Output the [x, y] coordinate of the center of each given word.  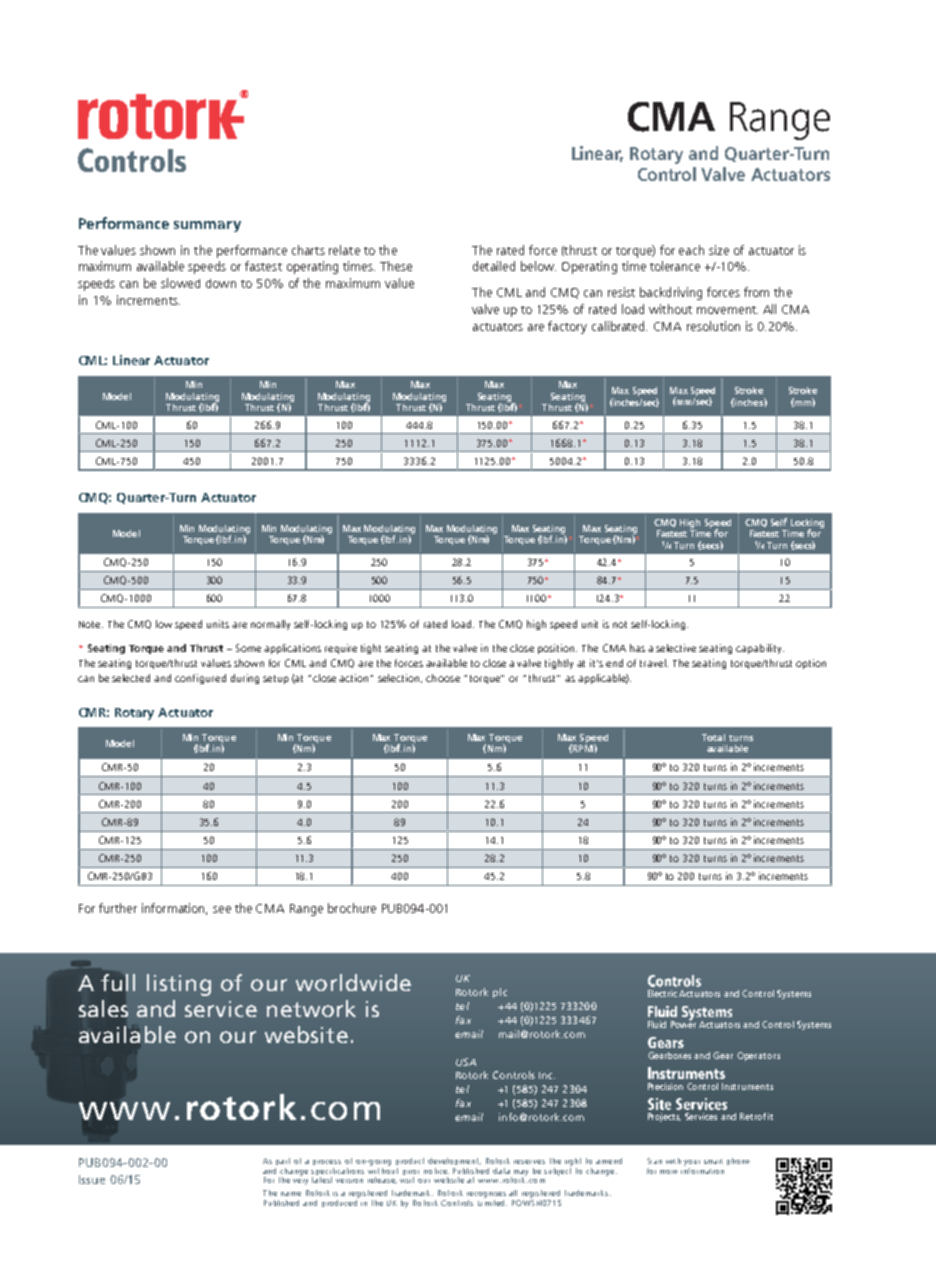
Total [713, 737]
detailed [494, 266]
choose [443, 678]
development [454, 1163]
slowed [180, 283]
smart [713, 1161]
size [719, 250]
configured [200, 679]
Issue [92, 1179]
